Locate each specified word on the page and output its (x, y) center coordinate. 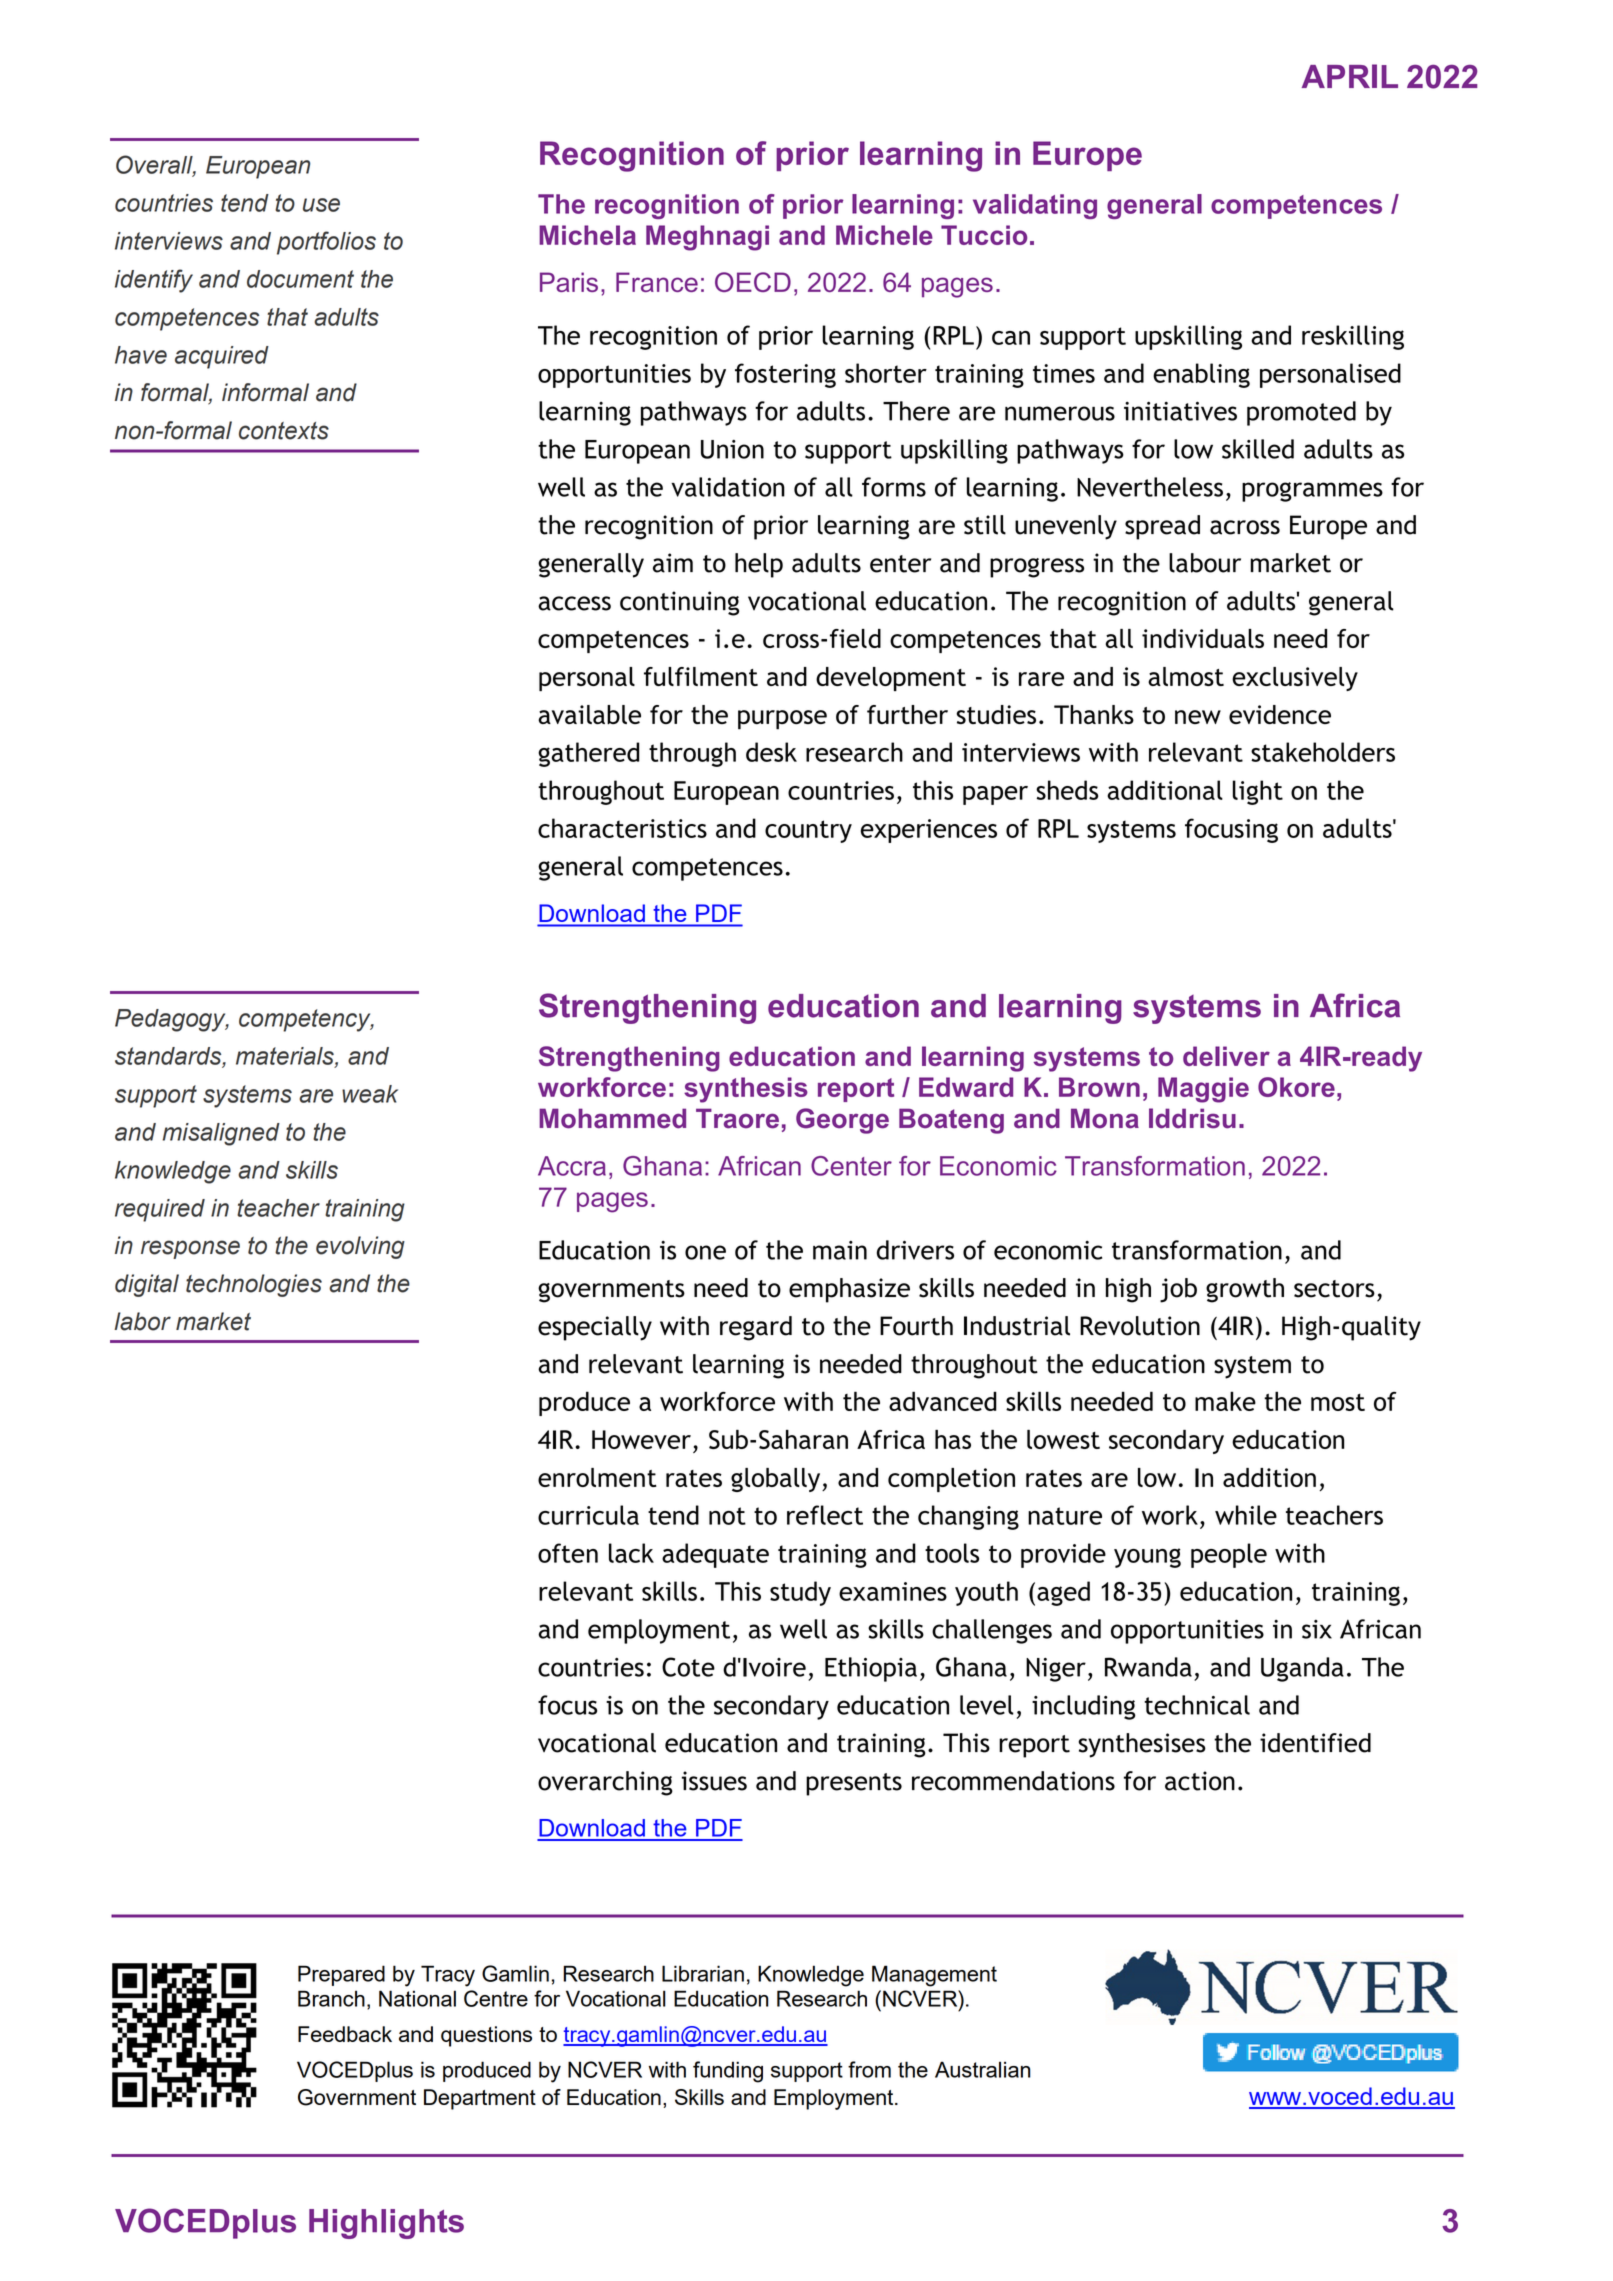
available (589, 714)
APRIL (1350, 76)
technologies (254, 1285)
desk (771, 752)
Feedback (345, 2034)
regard (756, 1328)
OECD (753, 282)
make (1225, 1401)
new (1198, 717)
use (321, 205)
